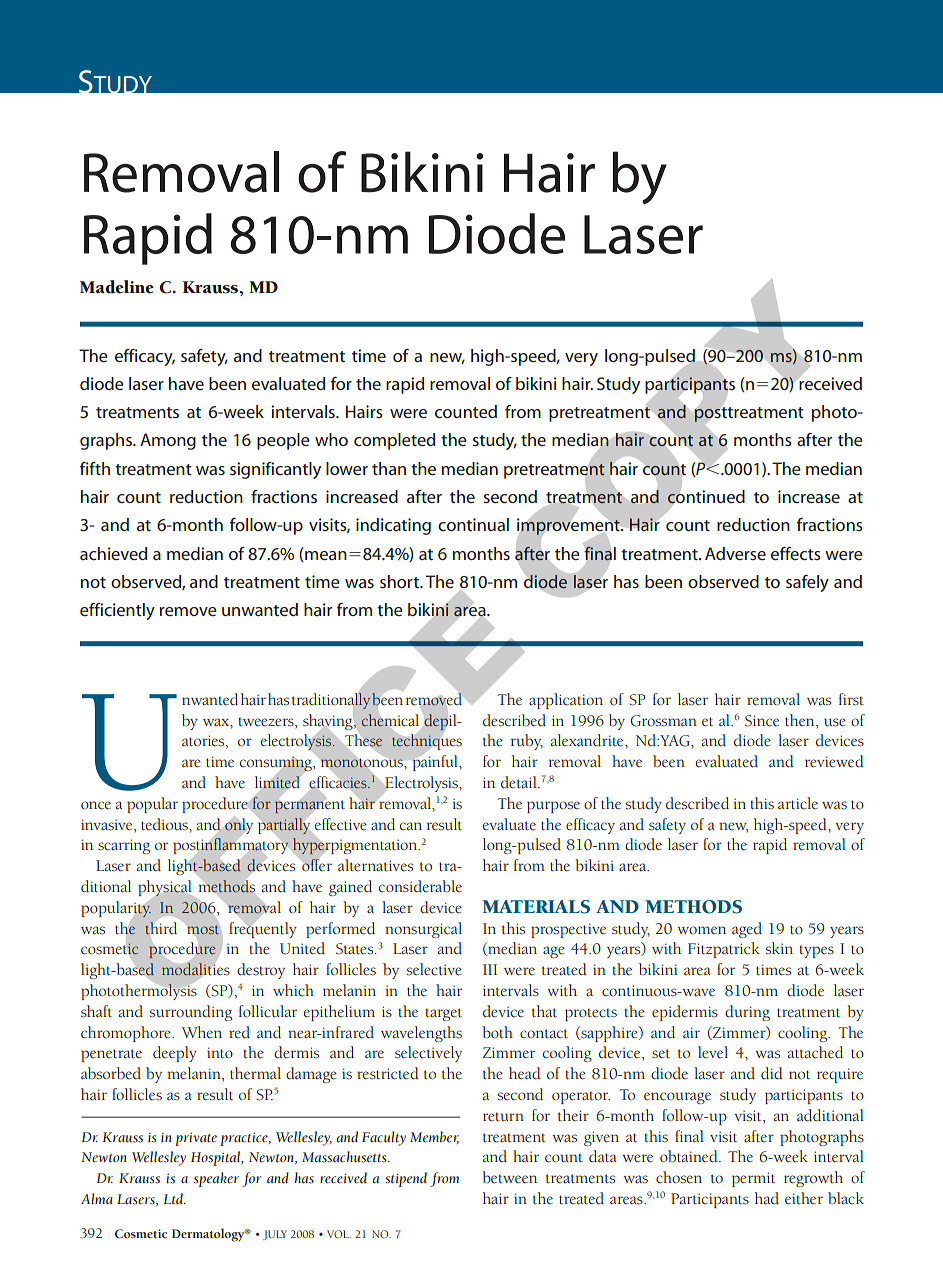  What do you see at coordinates (113, 553) in the screenshot?
I see `achieved` at bounding box center [113, 553].
